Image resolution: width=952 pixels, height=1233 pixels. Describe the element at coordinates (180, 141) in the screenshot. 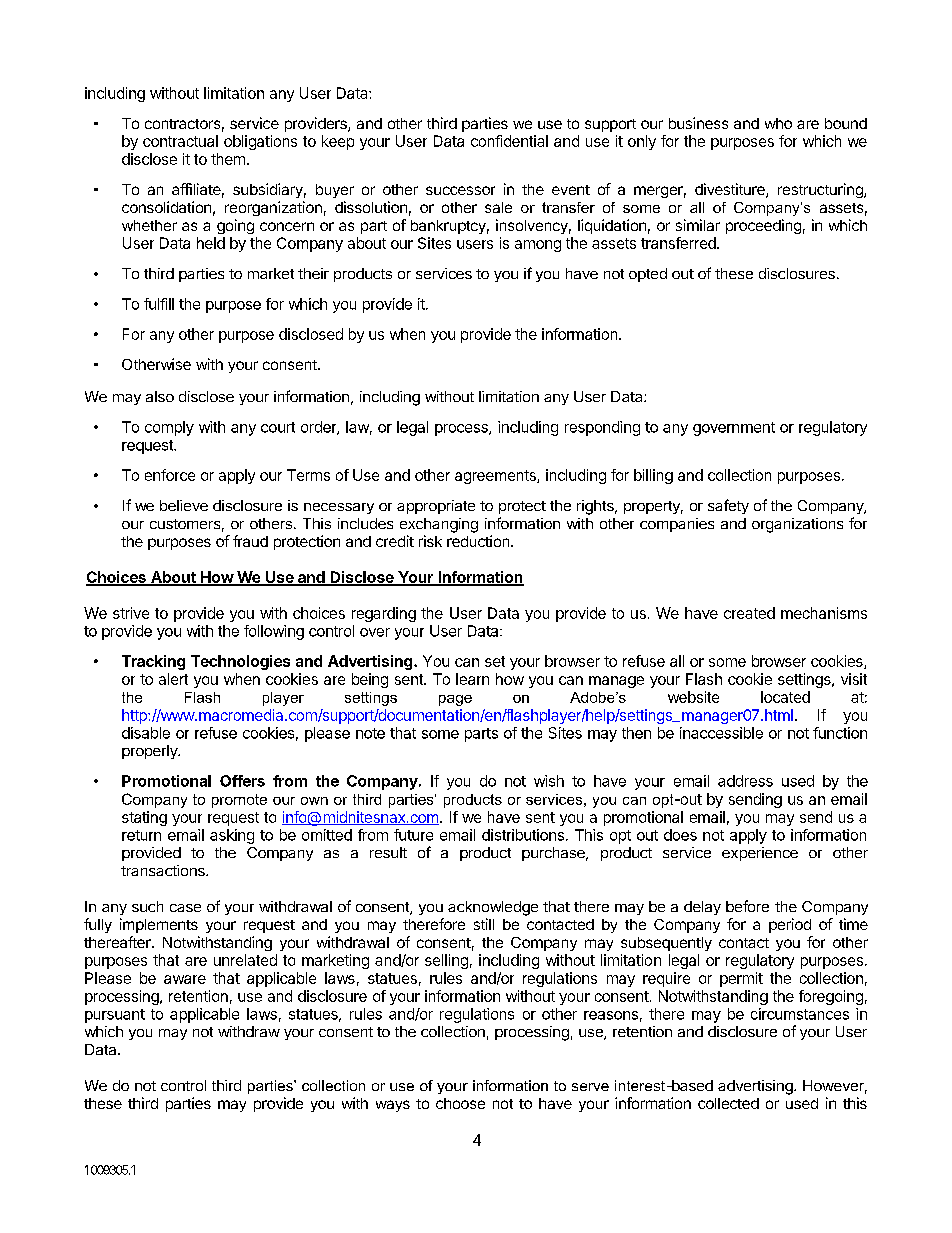

I see `contractual` at that location.
